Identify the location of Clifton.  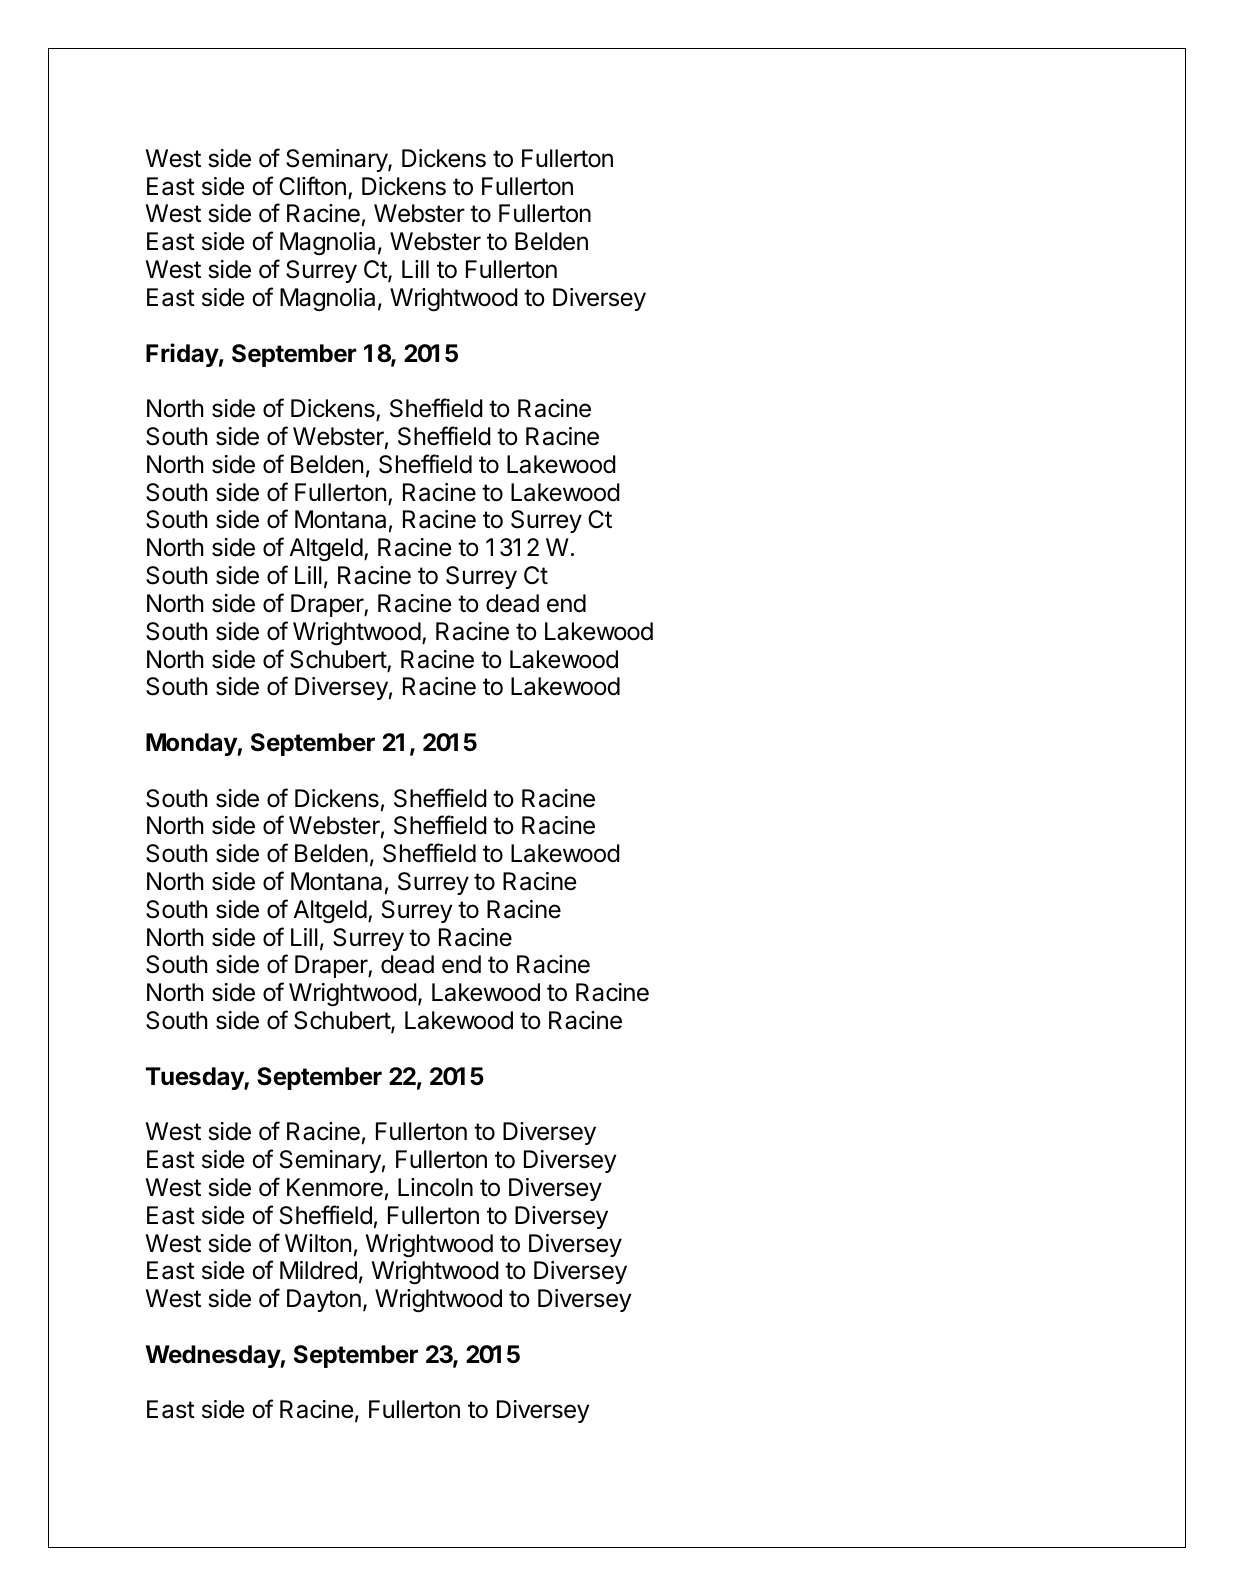
(312, 186).
